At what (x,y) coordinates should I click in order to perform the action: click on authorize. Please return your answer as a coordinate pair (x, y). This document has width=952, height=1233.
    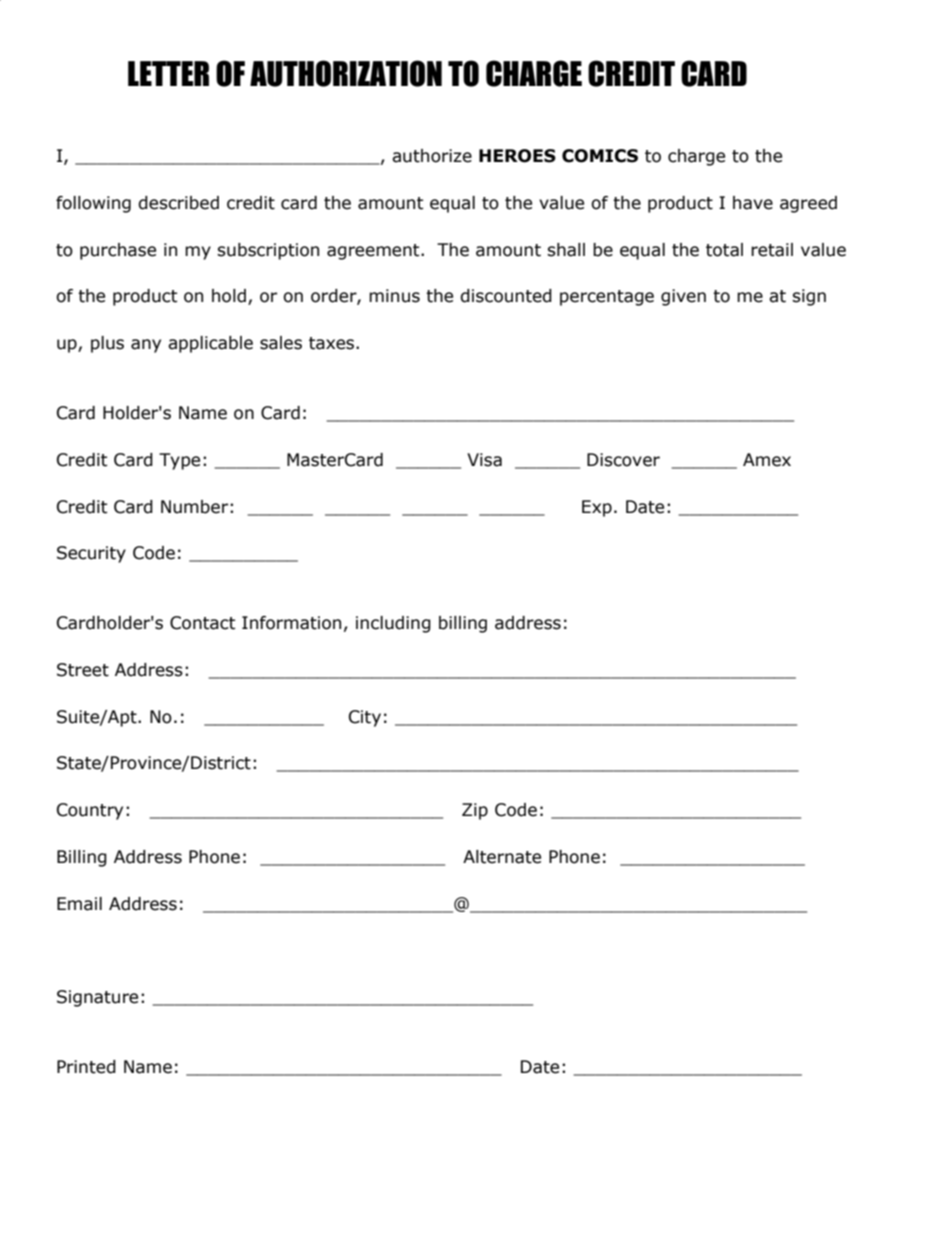
    Looking at the image, I should click on (432, 156).
